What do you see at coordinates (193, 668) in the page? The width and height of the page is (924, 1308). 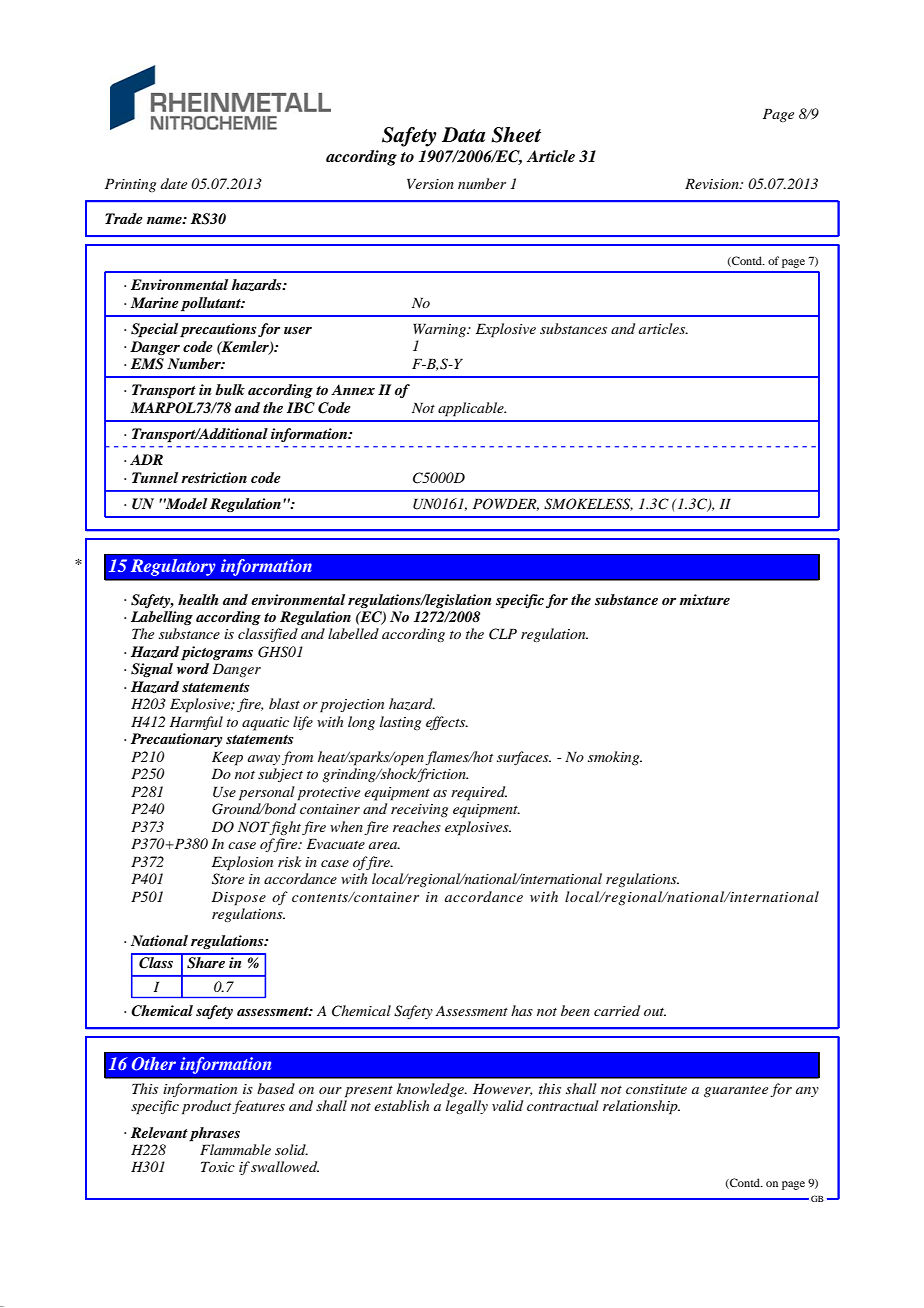 I see `word` at bounding box center [193, 668].
